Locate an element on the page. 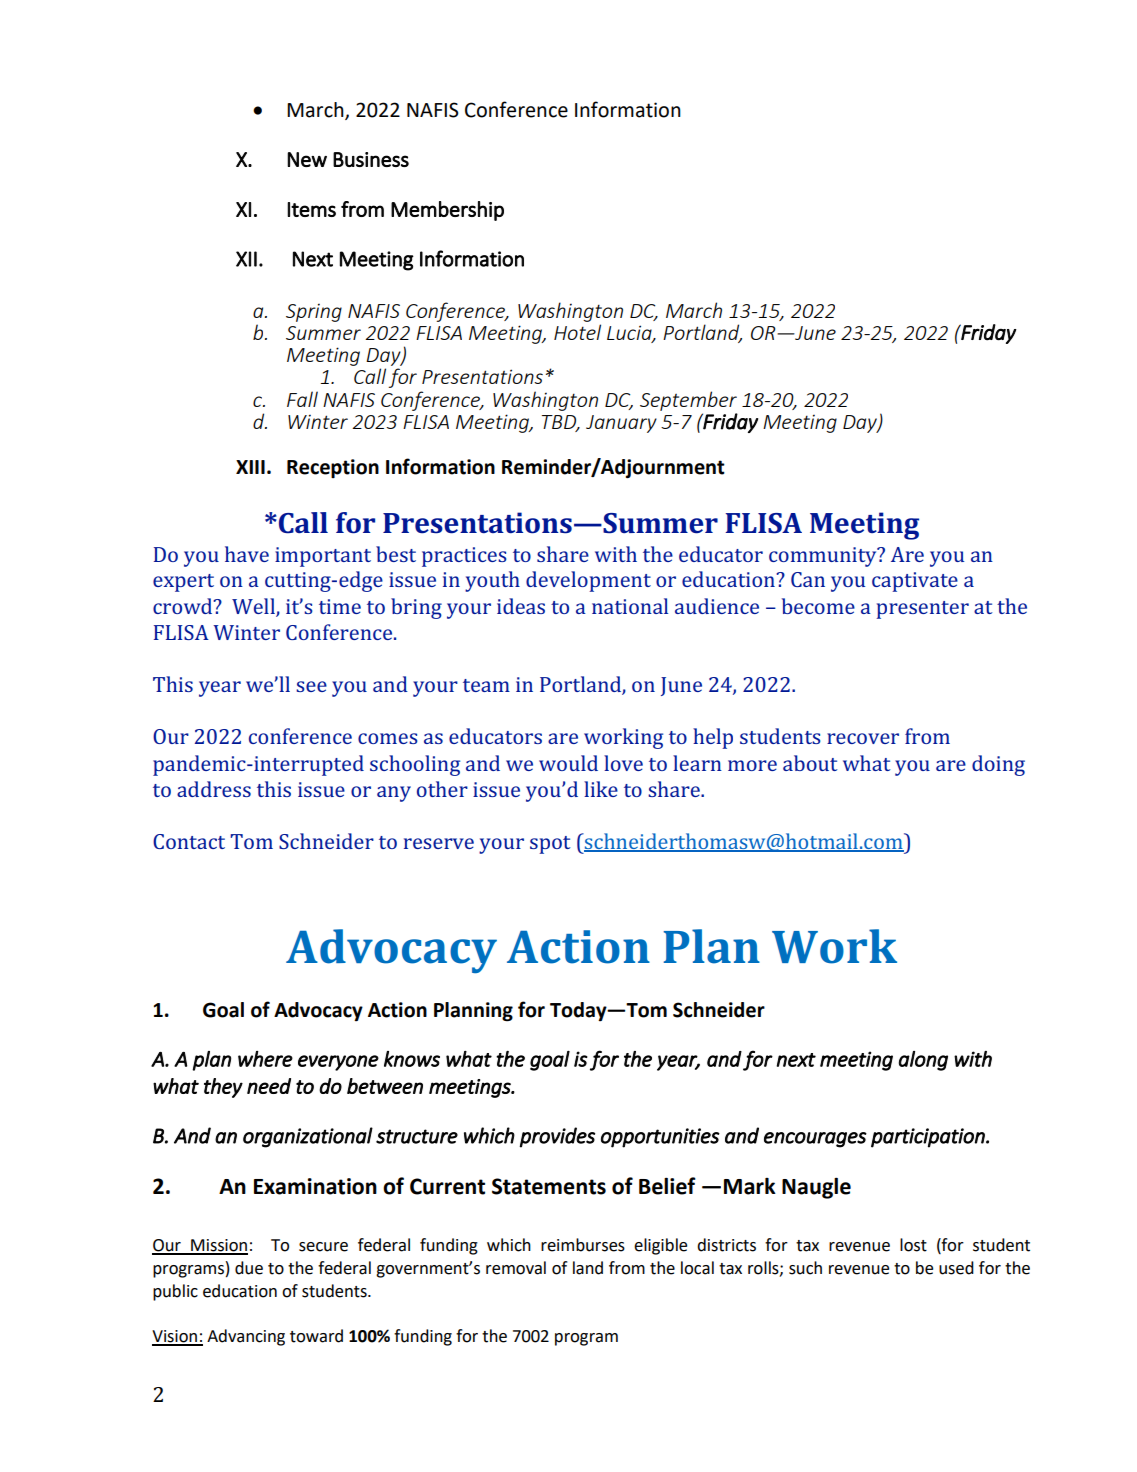  recover is located at coordinates (863, 738).
